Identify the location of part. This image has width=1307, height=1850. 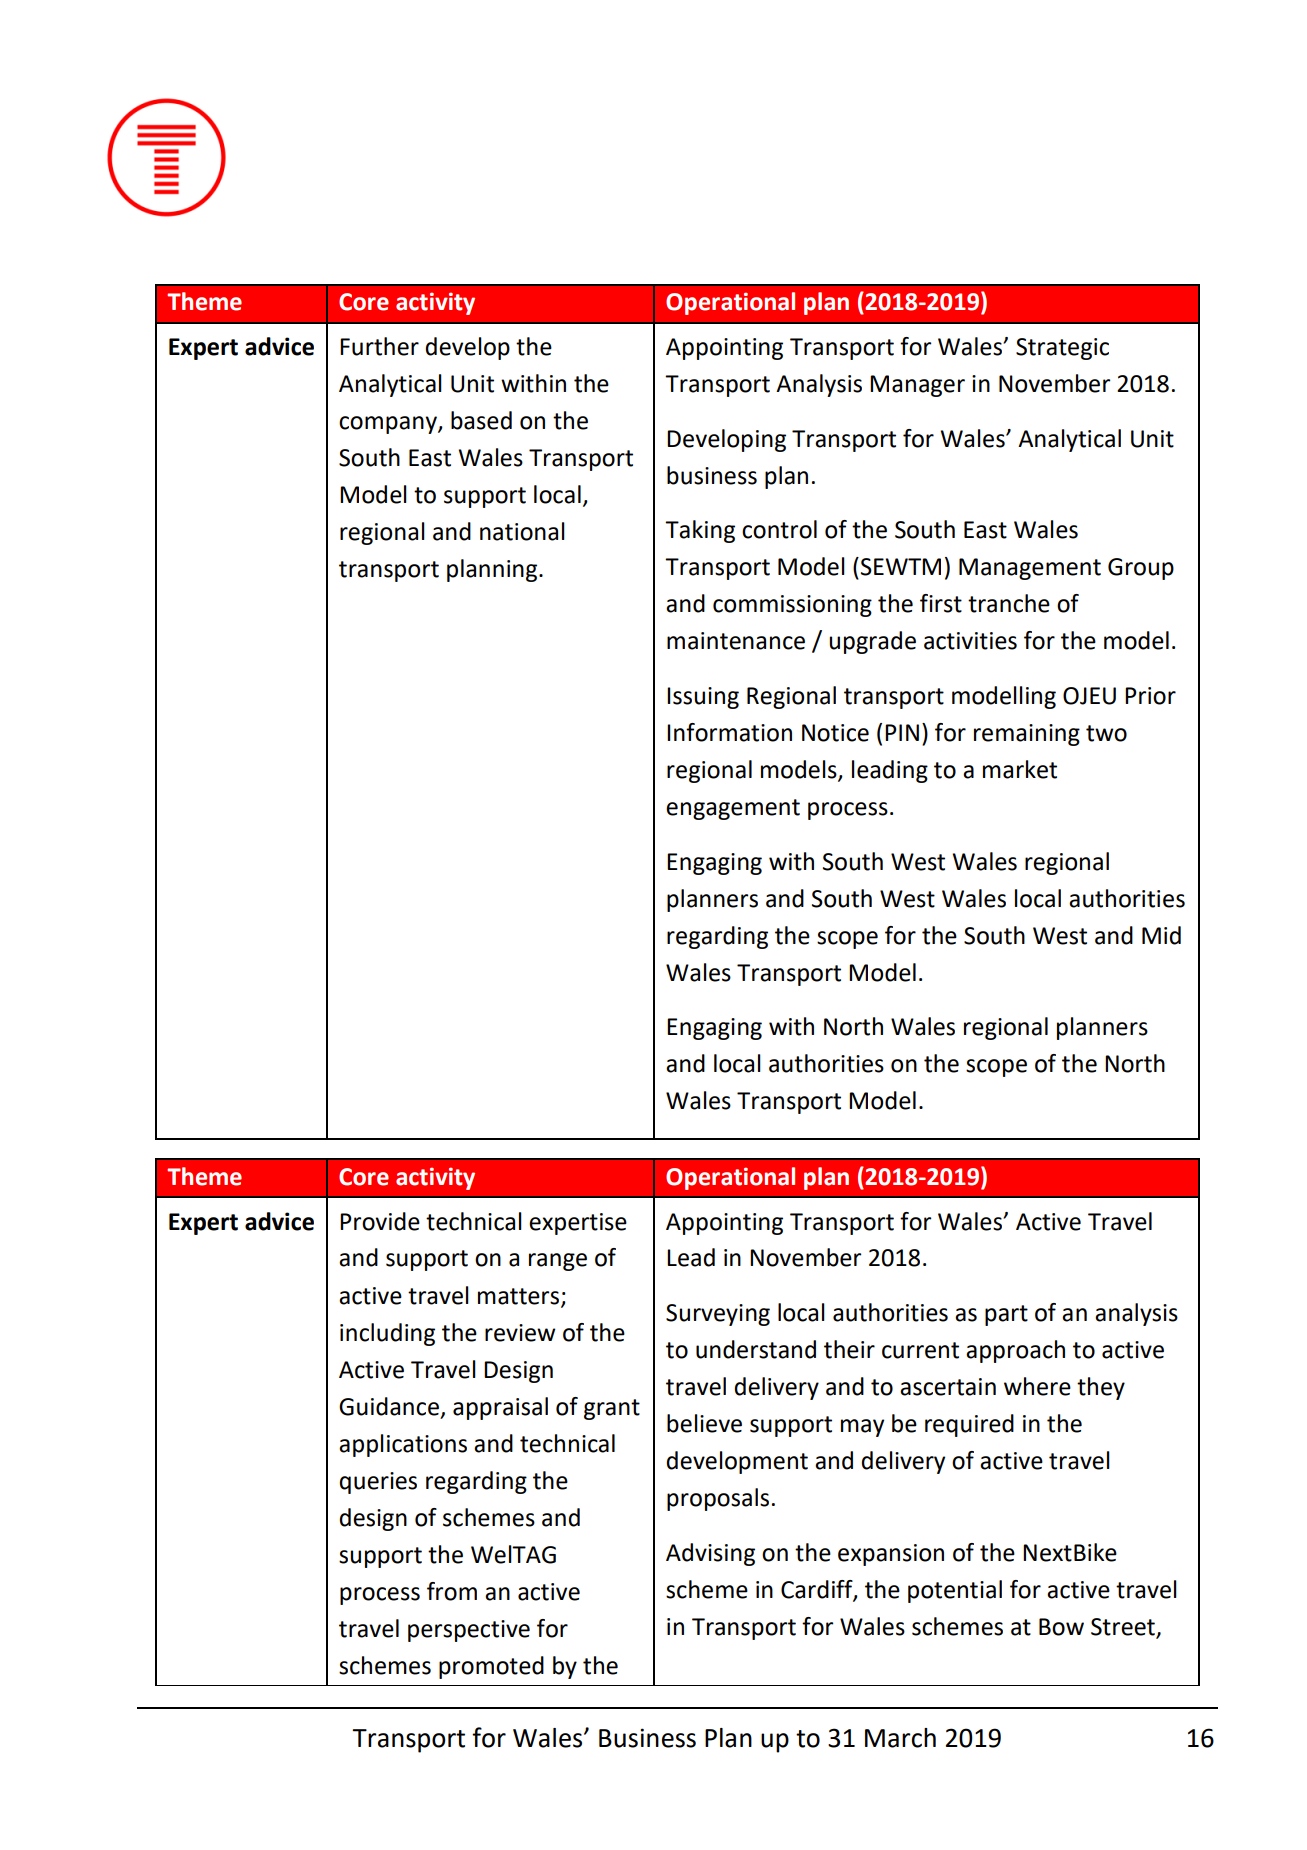
(1006, 1315).
